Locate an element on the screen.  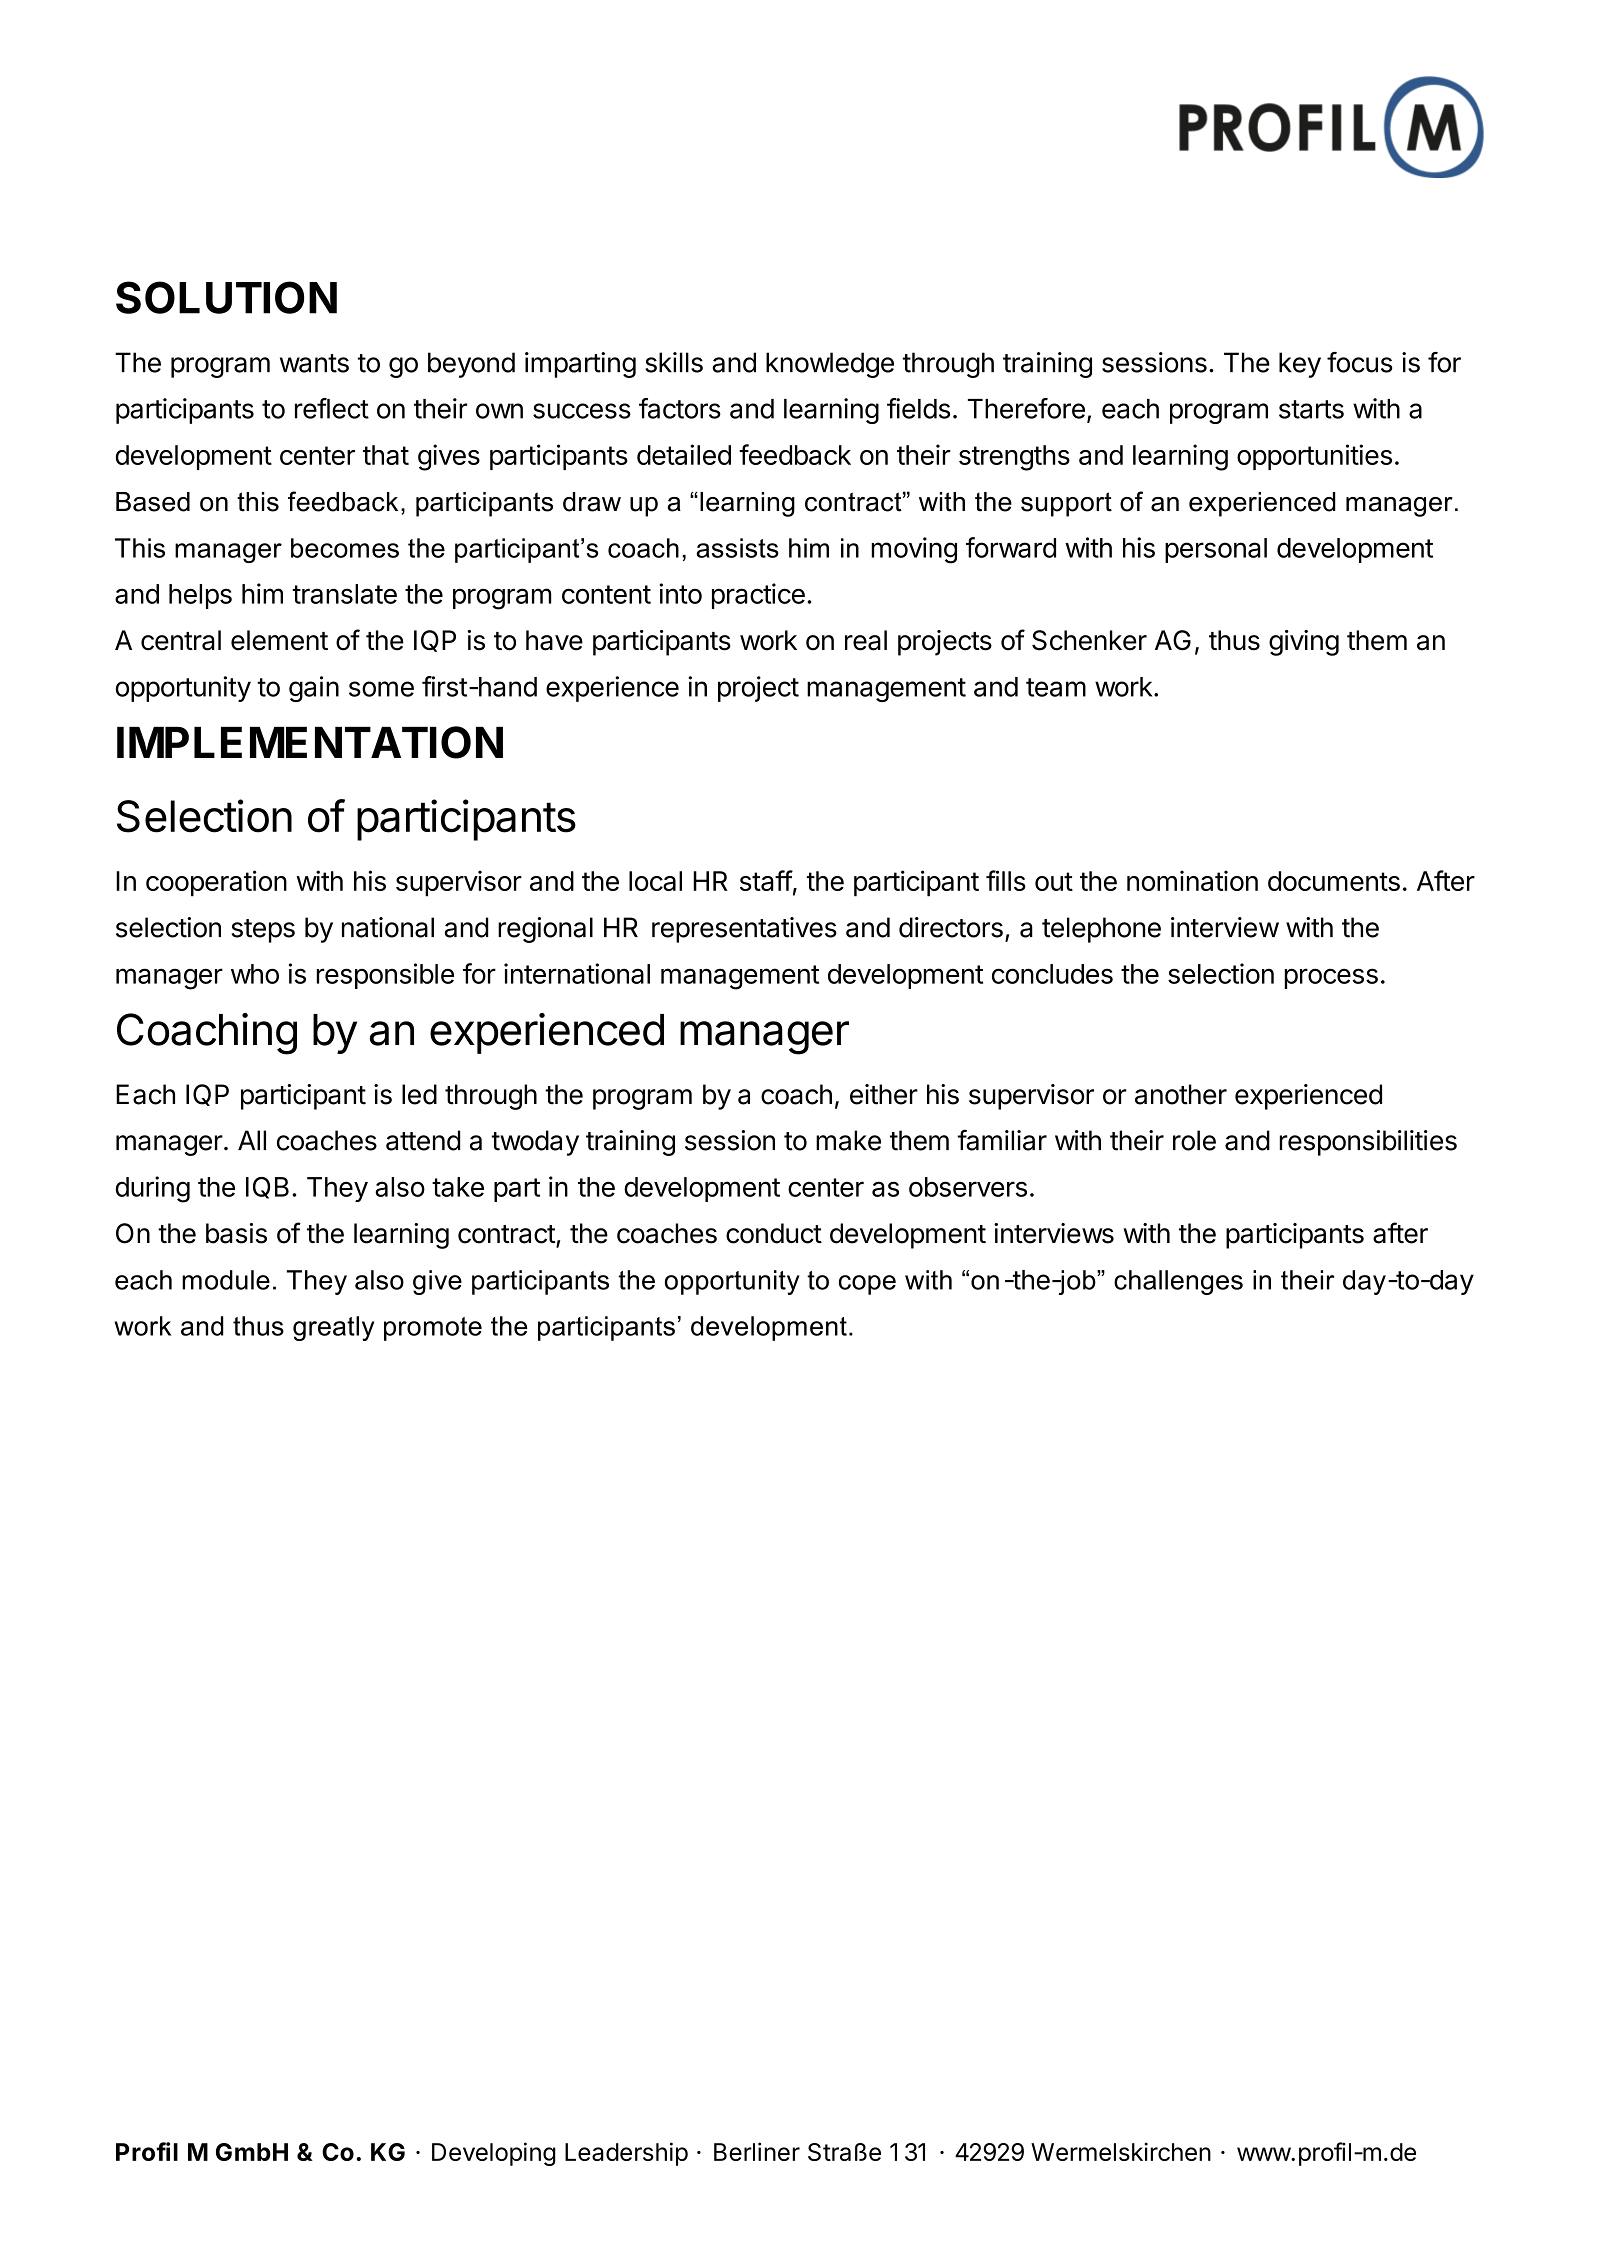
greatly is located at coordinates (333, 1328).
